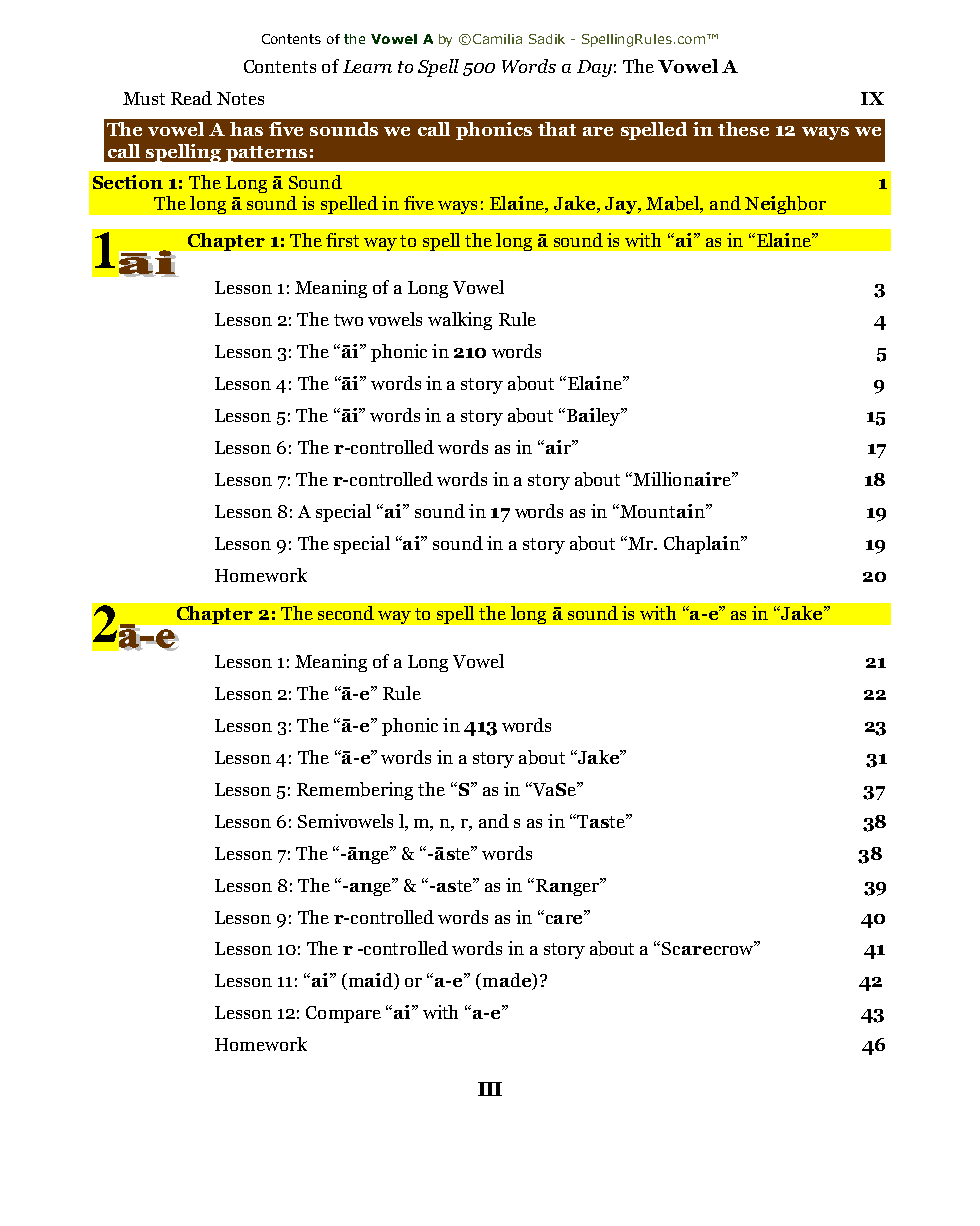  I want to click on Mountain, so click(662, 511).
